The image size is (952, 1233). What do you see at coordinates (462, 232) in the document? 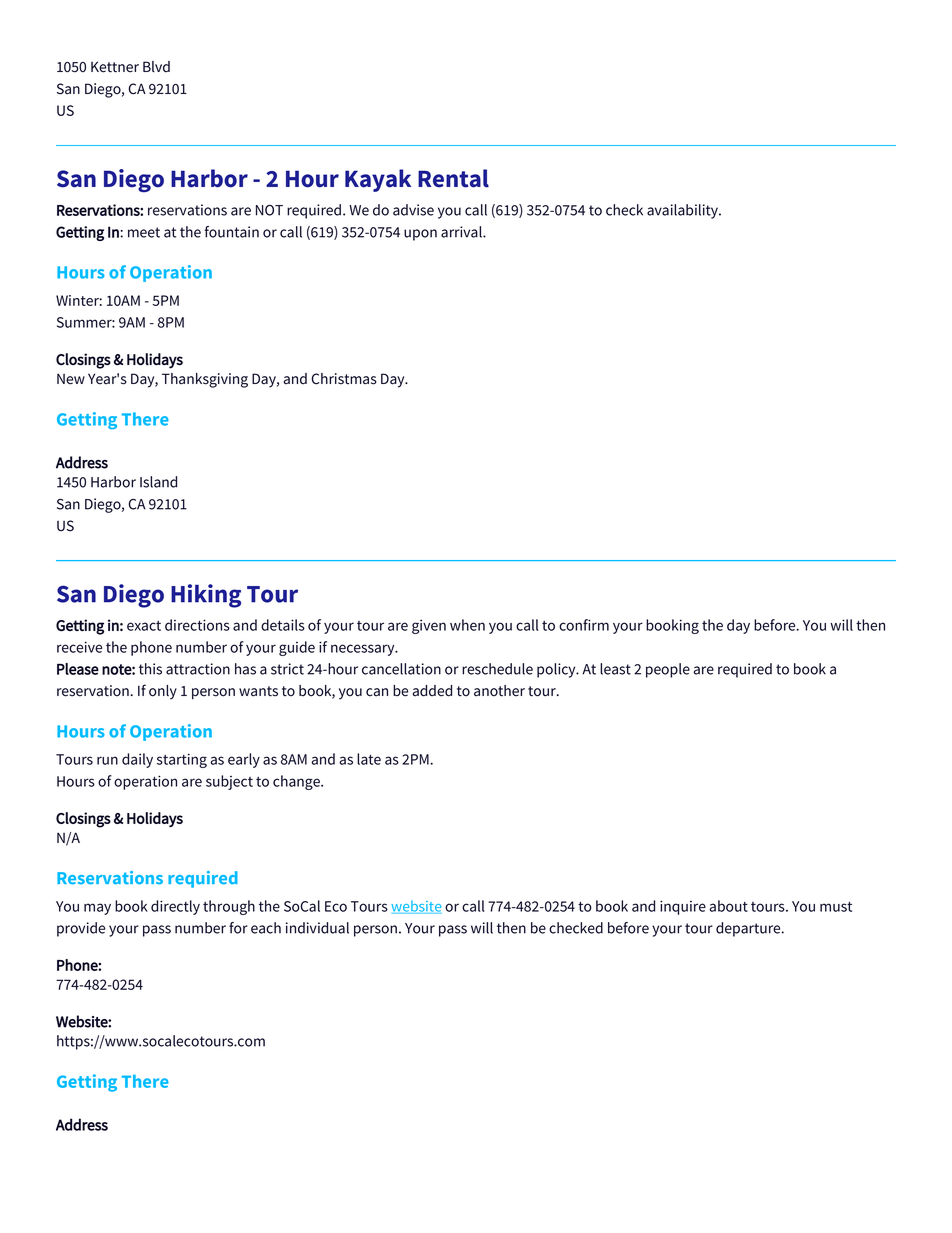
I see `arrival` at bounding box center [462, 232].
